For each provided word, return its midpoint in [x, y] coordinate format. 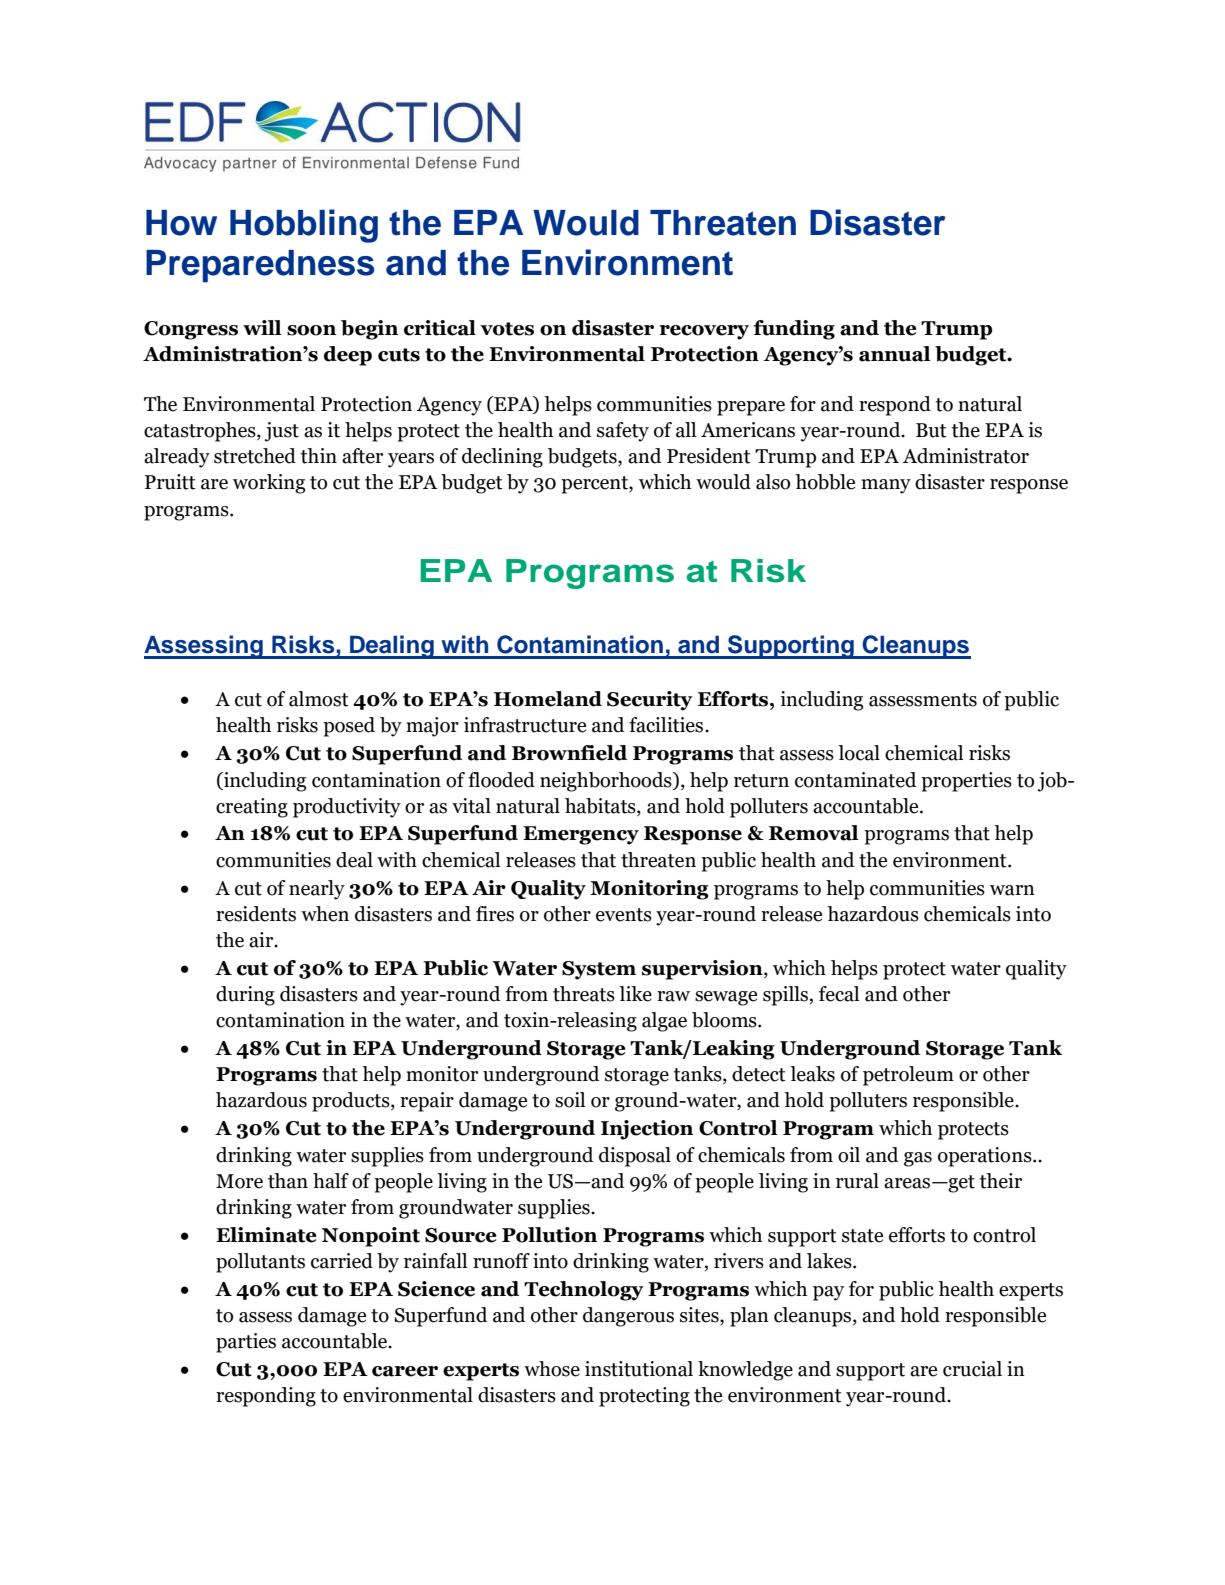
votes [507, 329]
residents [256, 914]
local [859, 753]
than [288, 1181]
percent [595, 485]
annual [895, 354]
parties [246, 1343]
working [269, 484]
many [886, 486]
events [624, 915]
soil [570, 1100]
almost [319, 699]
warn [1012, 890]
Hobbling [304, 226]
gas [918, 1159]
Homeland [548, 699]
